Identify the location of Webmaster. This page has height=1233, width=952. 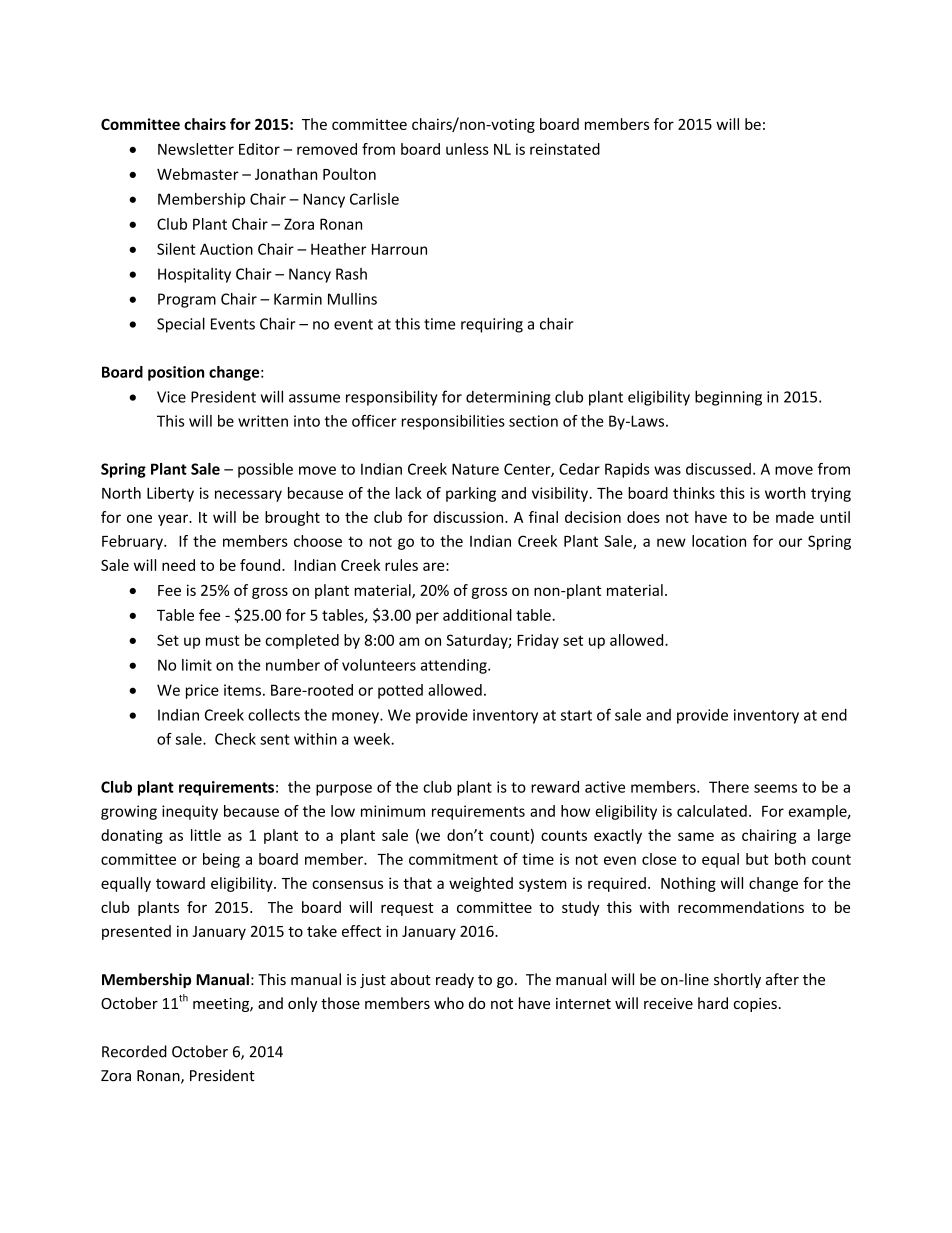
(198, 174).
